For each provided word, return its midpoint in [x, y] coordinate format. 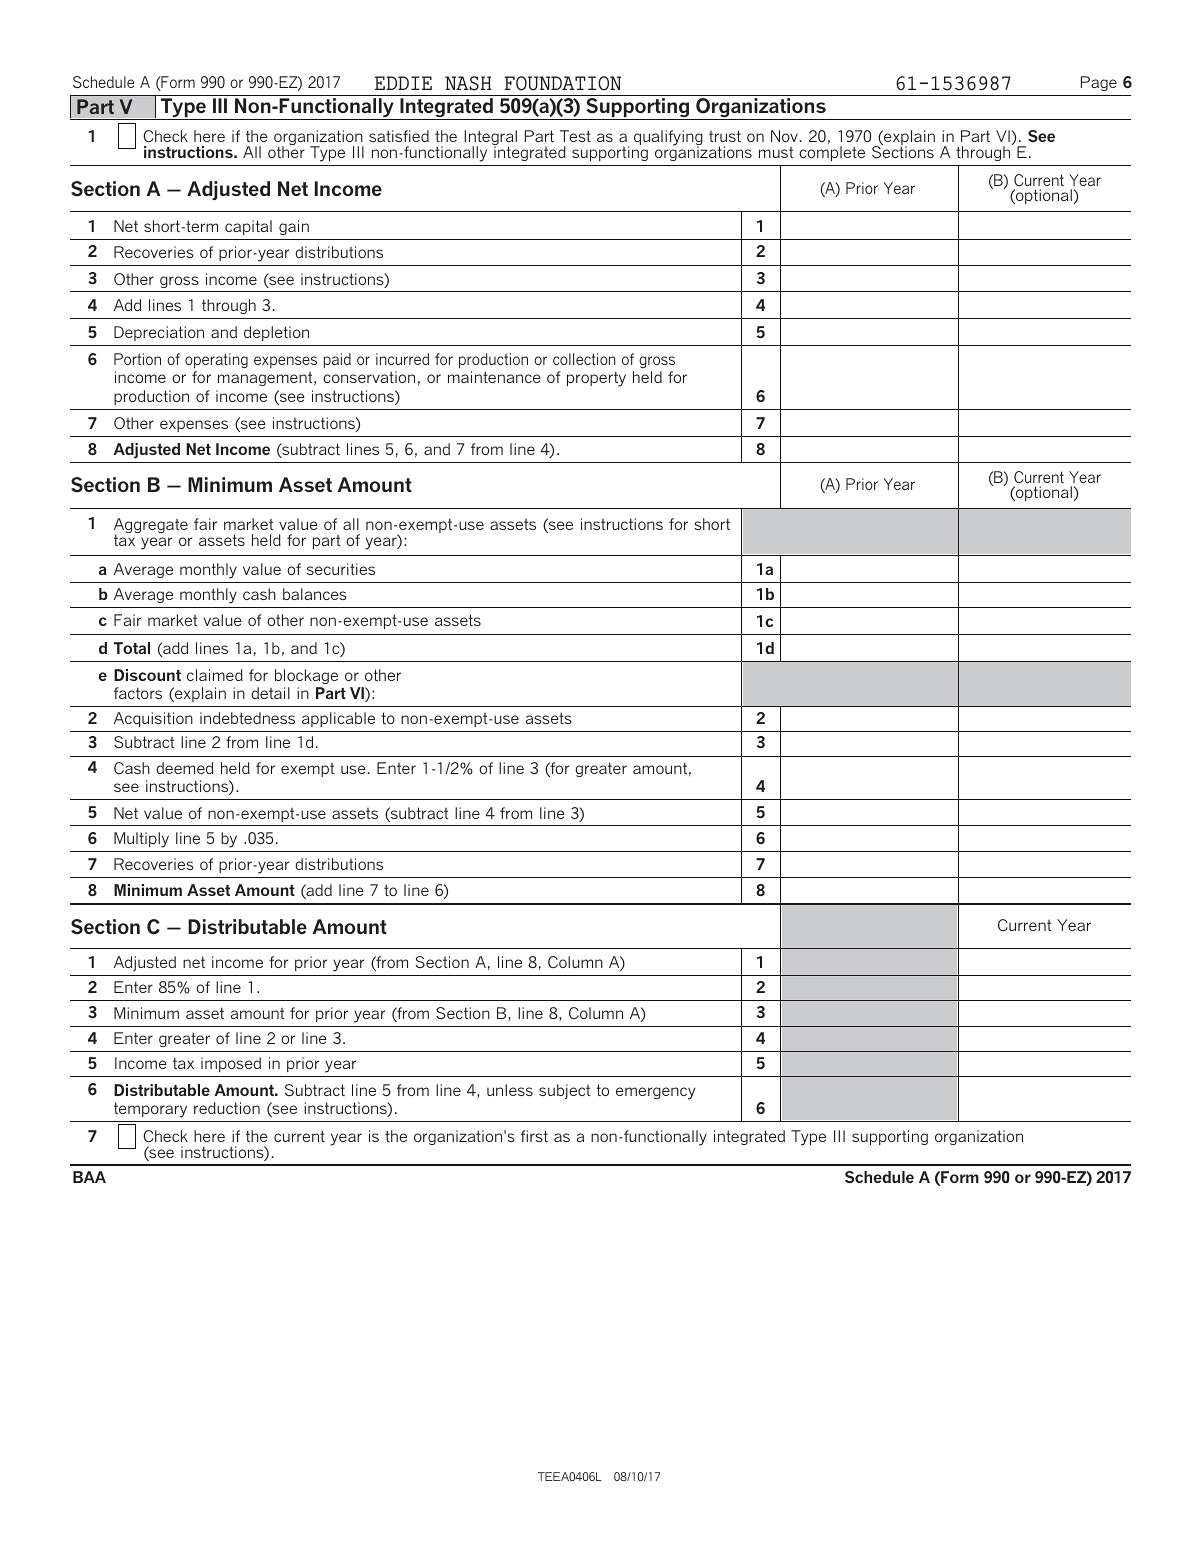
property [596, 379]
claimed [215, 675]
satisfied [399, 136]
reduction [227, 1108]
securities [341, 569]
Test [575, 136]
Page [1099, 83]
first [534, 1136]
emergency [655, 1093]
